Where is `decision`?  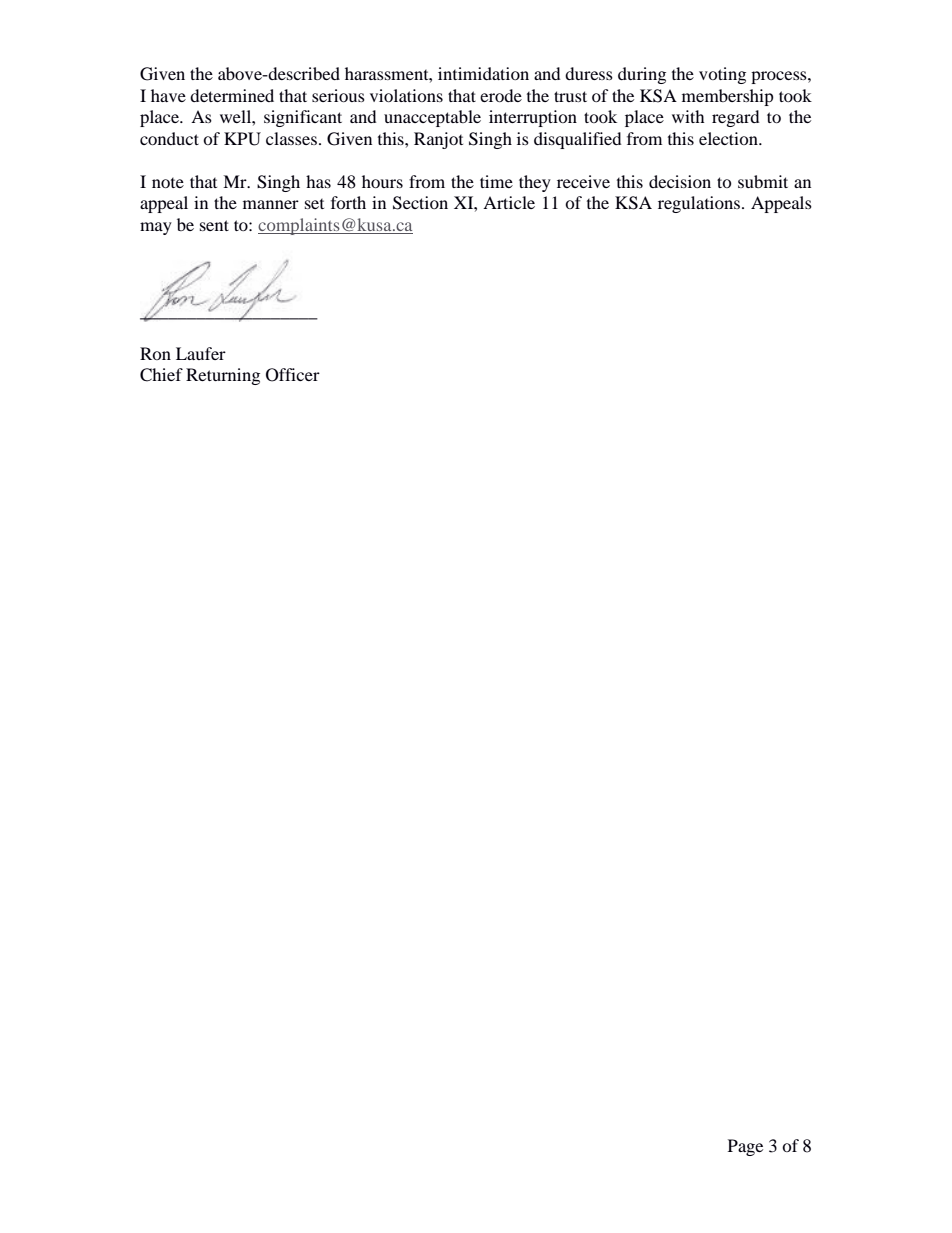
decision is located at coordinates (680, 181).
